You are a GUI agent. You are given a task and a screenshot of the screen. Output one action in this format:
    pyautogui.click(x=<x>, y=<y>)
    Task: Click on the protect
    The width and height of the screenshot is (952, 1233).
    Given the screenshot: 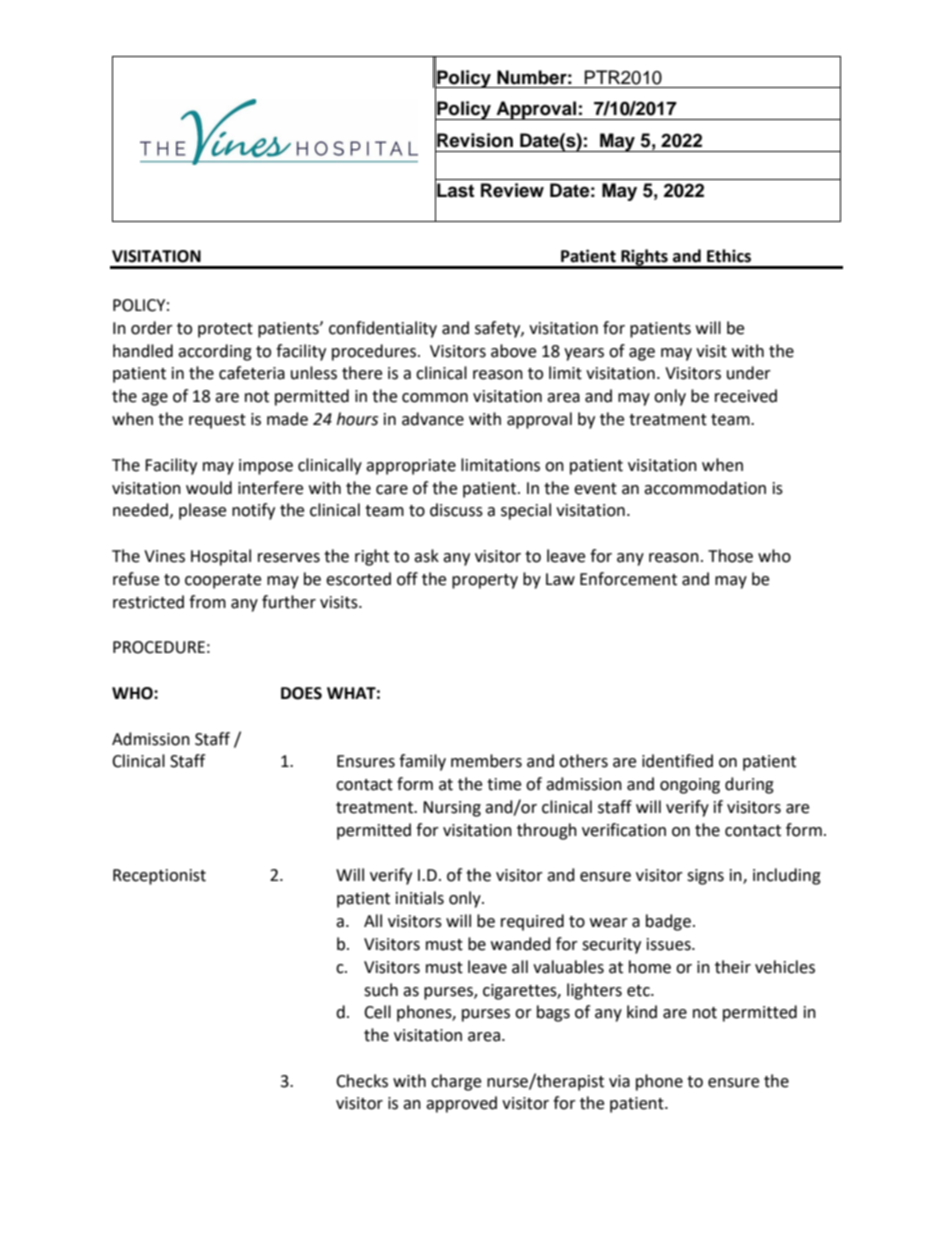 What is the action you would take?
    pyautogui.click(x=225, y=330)
